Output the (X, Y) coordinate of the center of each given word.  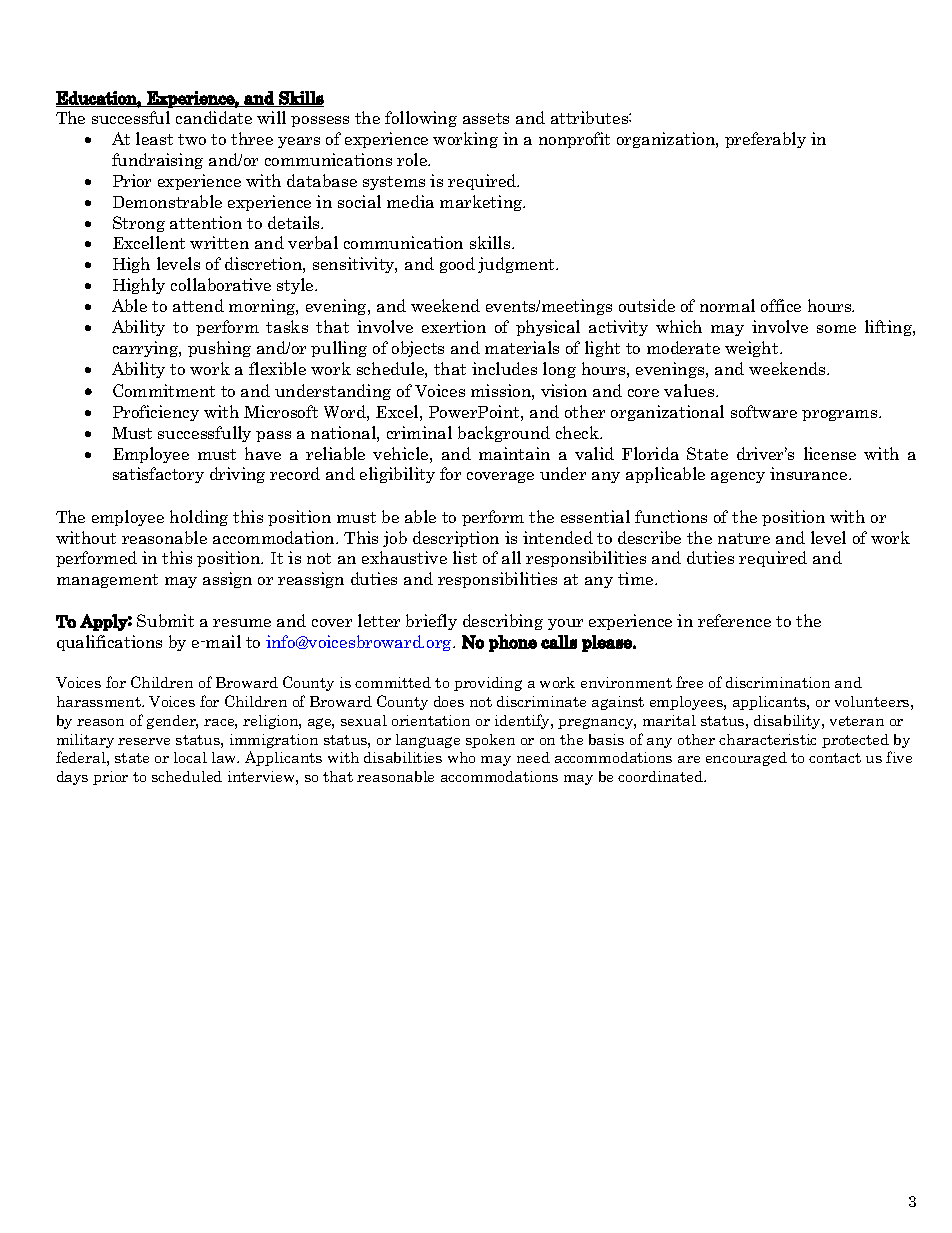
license (830, 453)
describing (503, 622)
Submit (165, 620)
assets (486, 118)
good (457, 265)
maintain (514, 453)
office (781, 305)
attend (198, 305)
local (190, 757)
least (154, 138)
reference (734, 620)
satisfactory (158, 475)
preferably (765, 140)
